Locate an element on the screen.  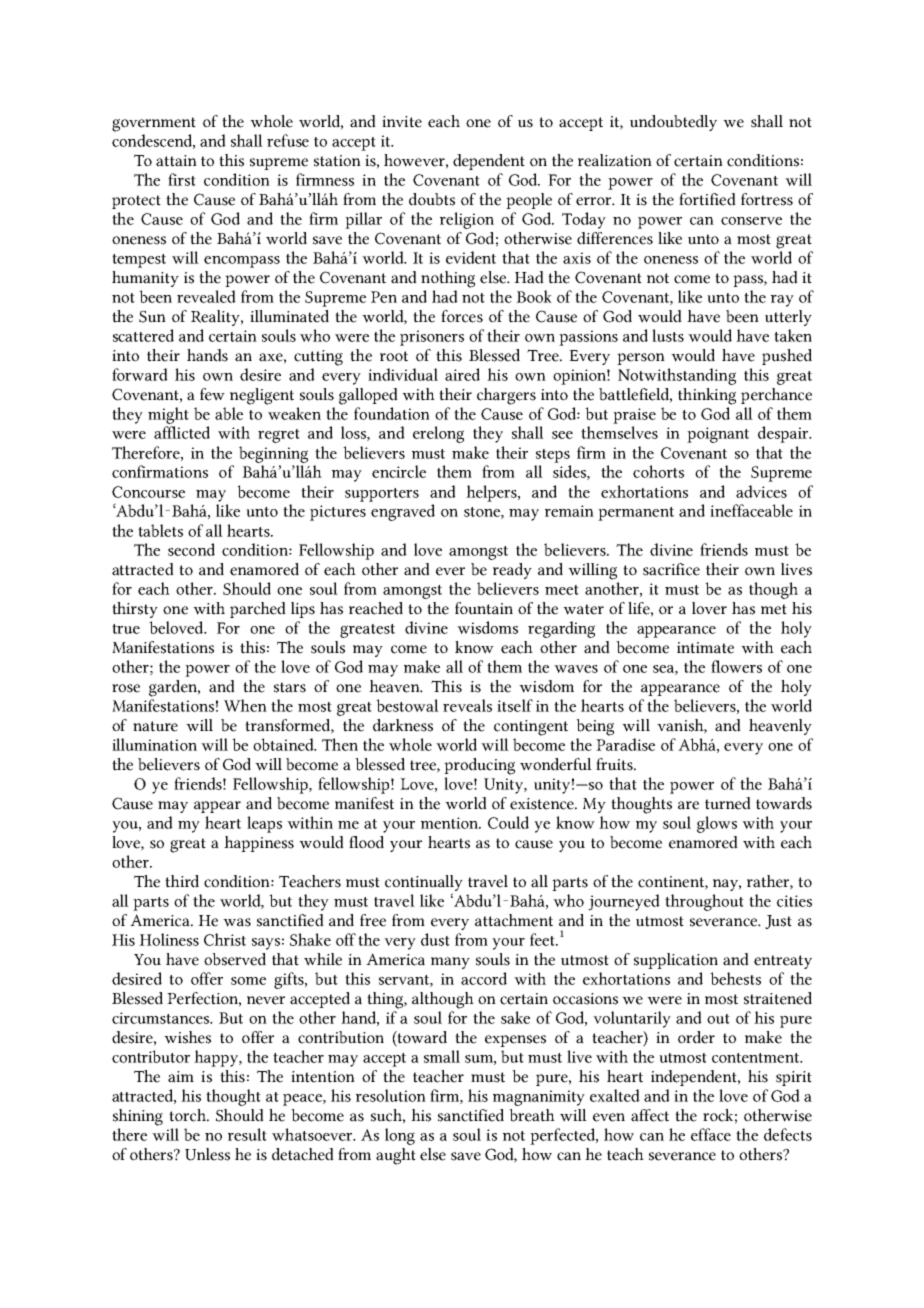
Unless is located at coordinates (207, 1154).
